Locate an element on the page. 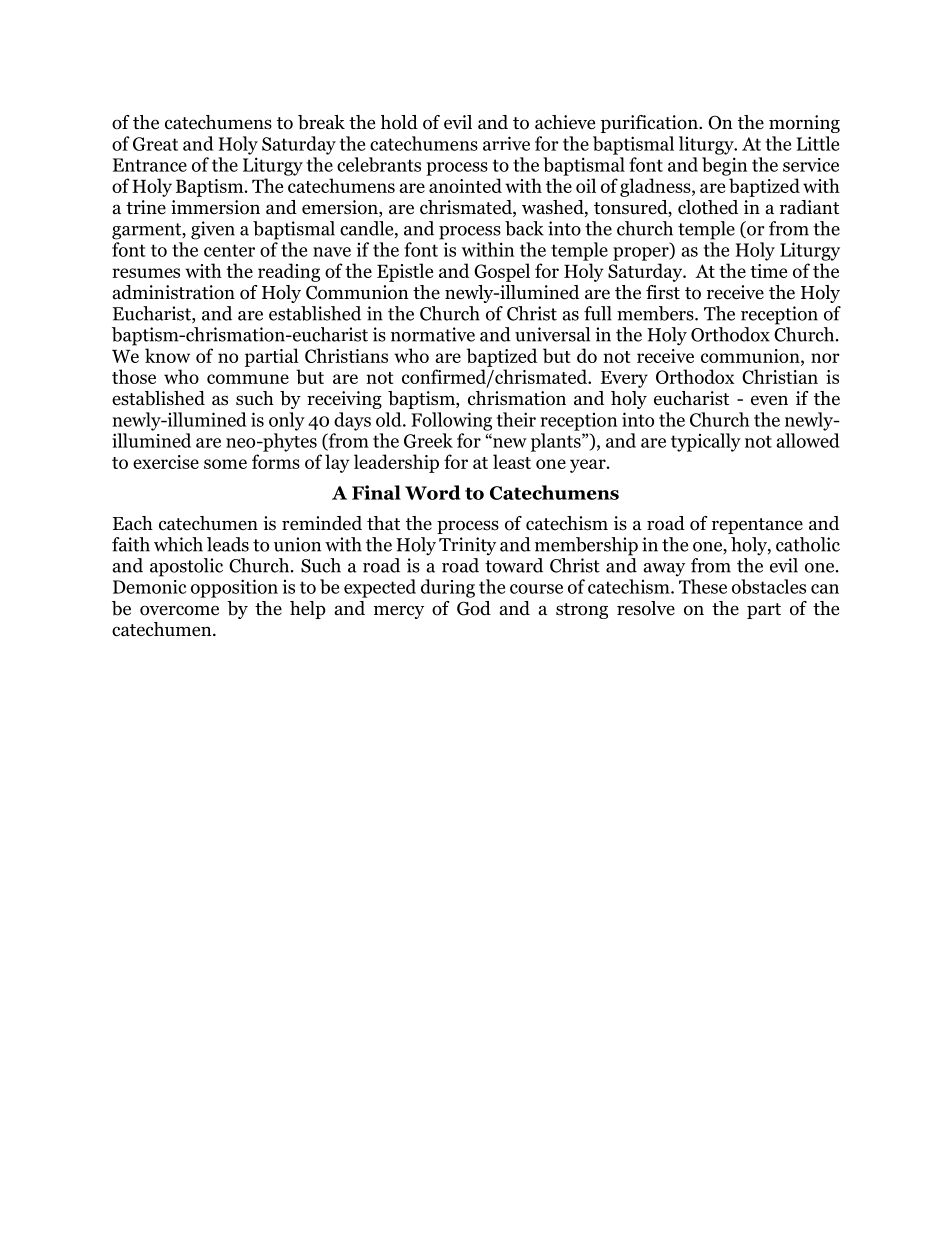 This document has width=952, height=1233. center is located at coordinates (229, 250).
